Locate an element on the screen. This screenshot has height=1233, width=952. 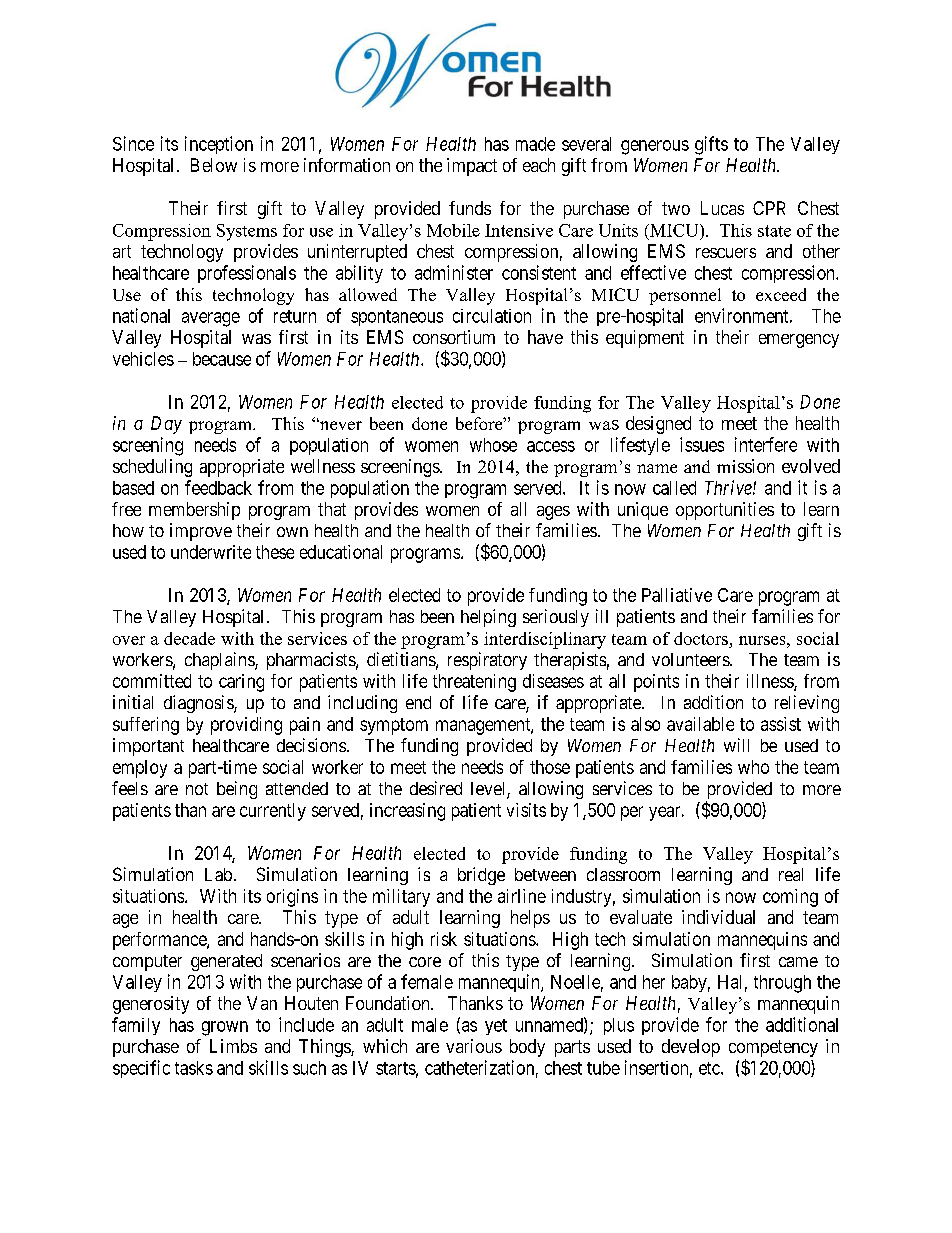
level is located at coordinates (489, 790).
